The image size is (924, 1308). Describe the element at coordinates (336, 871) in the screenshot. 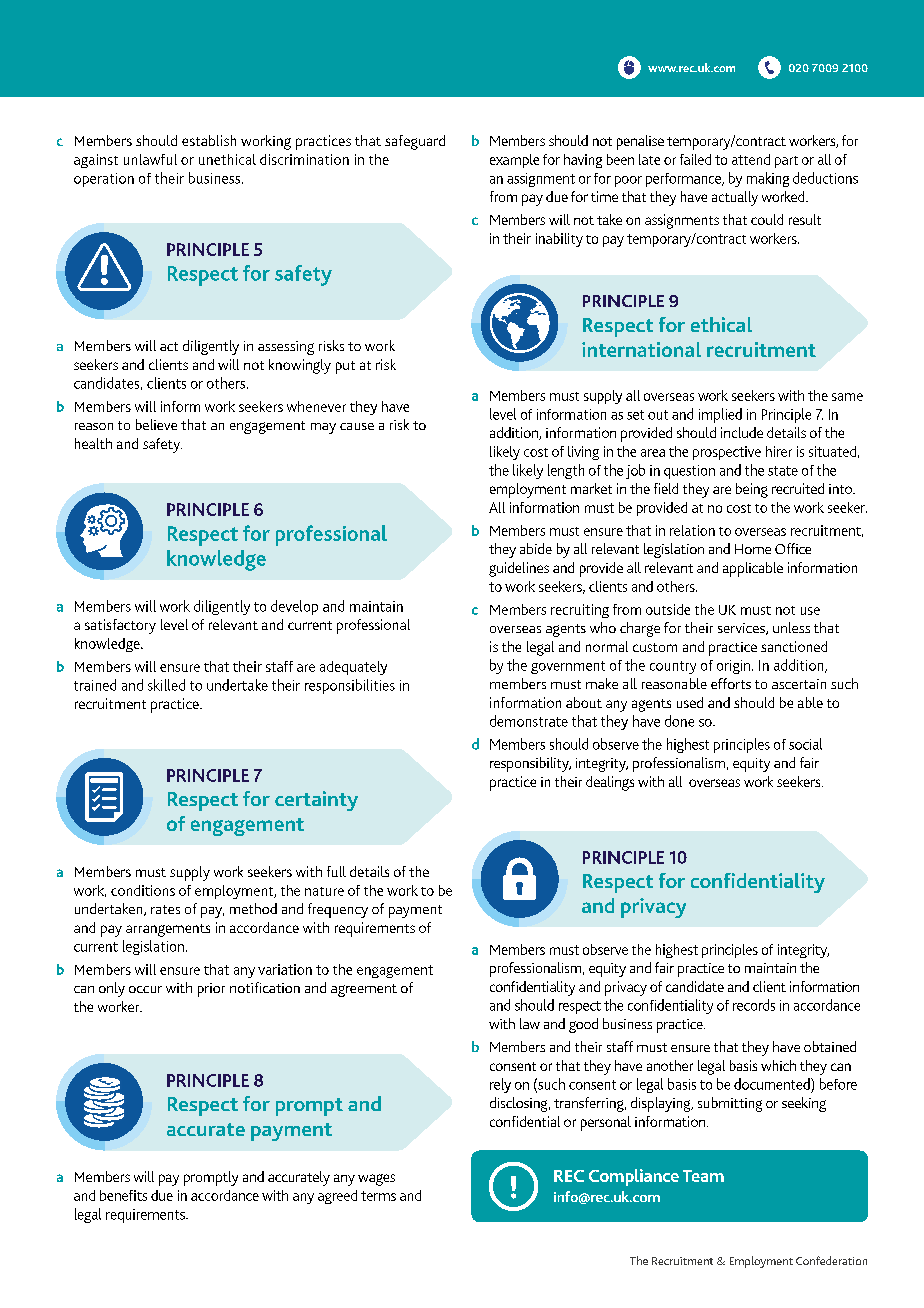

I see `full` at that location.
